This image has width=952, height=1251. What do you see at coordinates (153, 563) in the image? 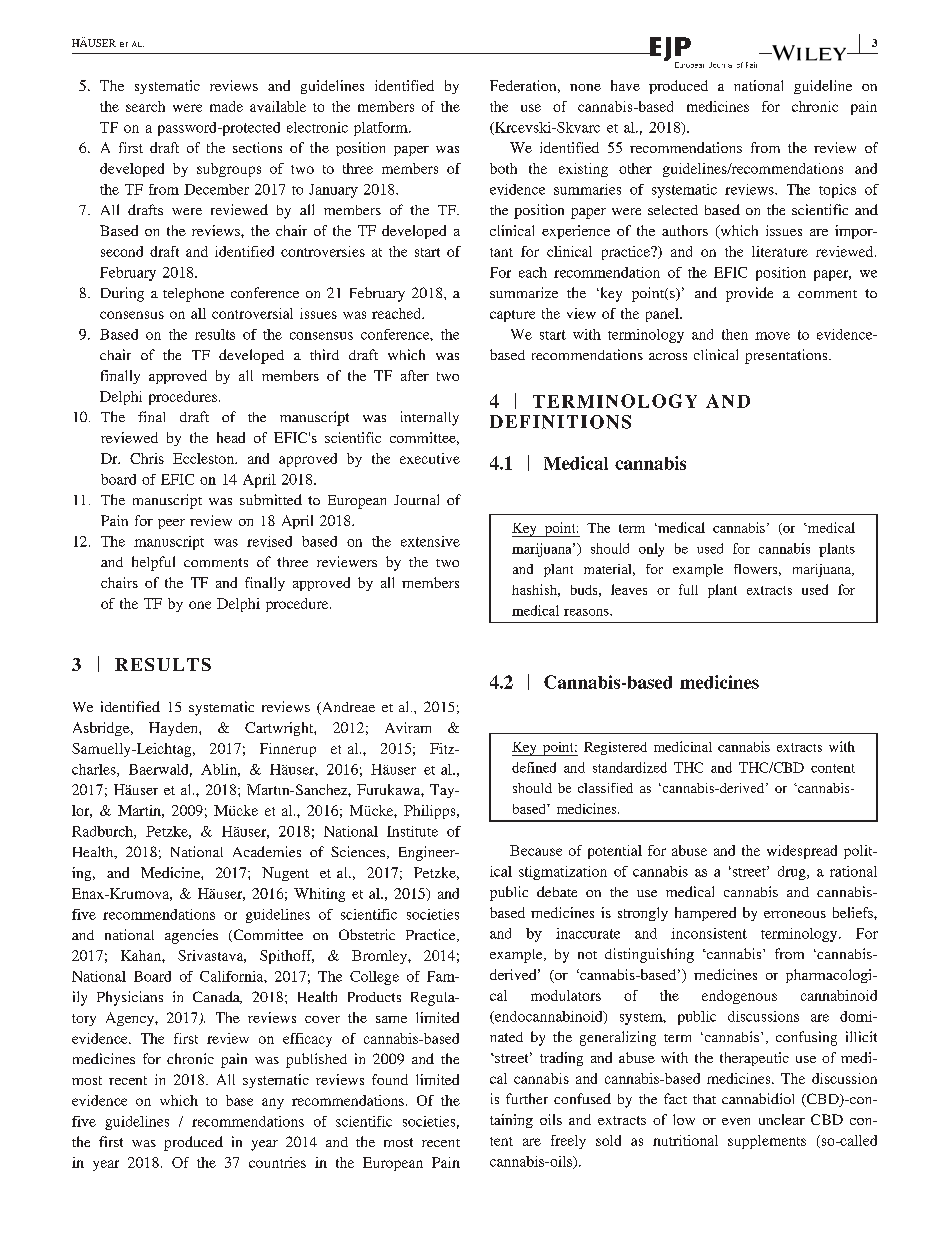
I see `helpful` at bounding box center [153, 563].
